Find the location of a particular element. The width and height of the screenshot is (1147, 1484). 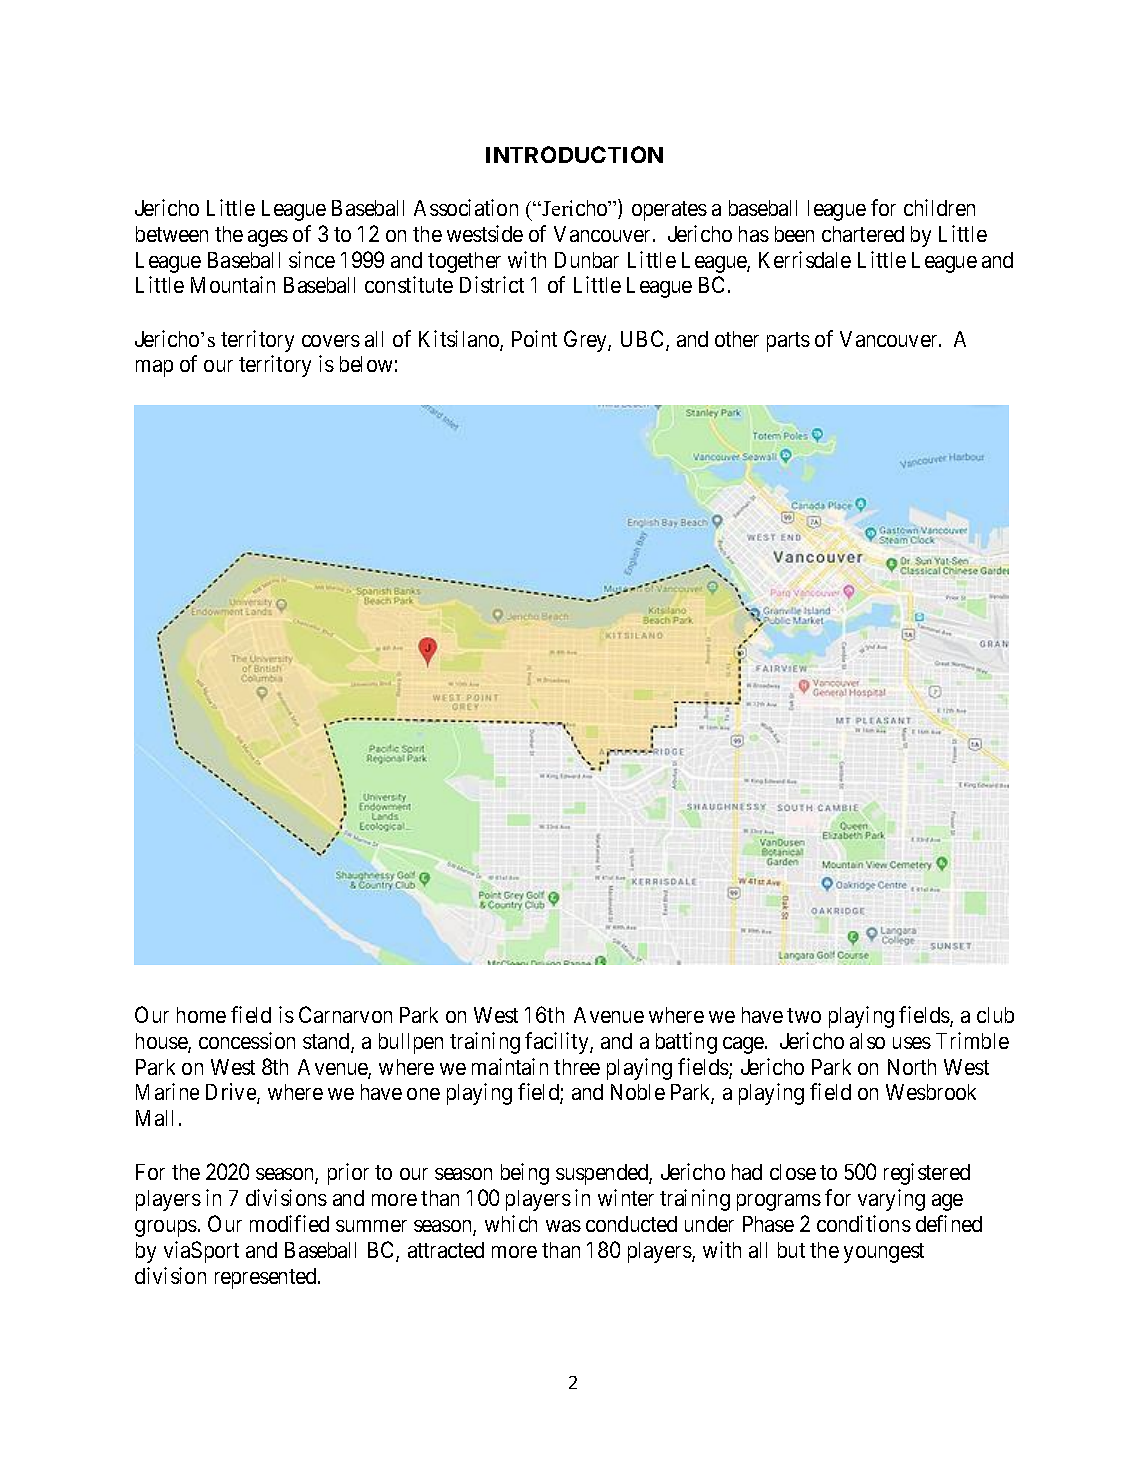

home is located at coordinates (201, 1015).
